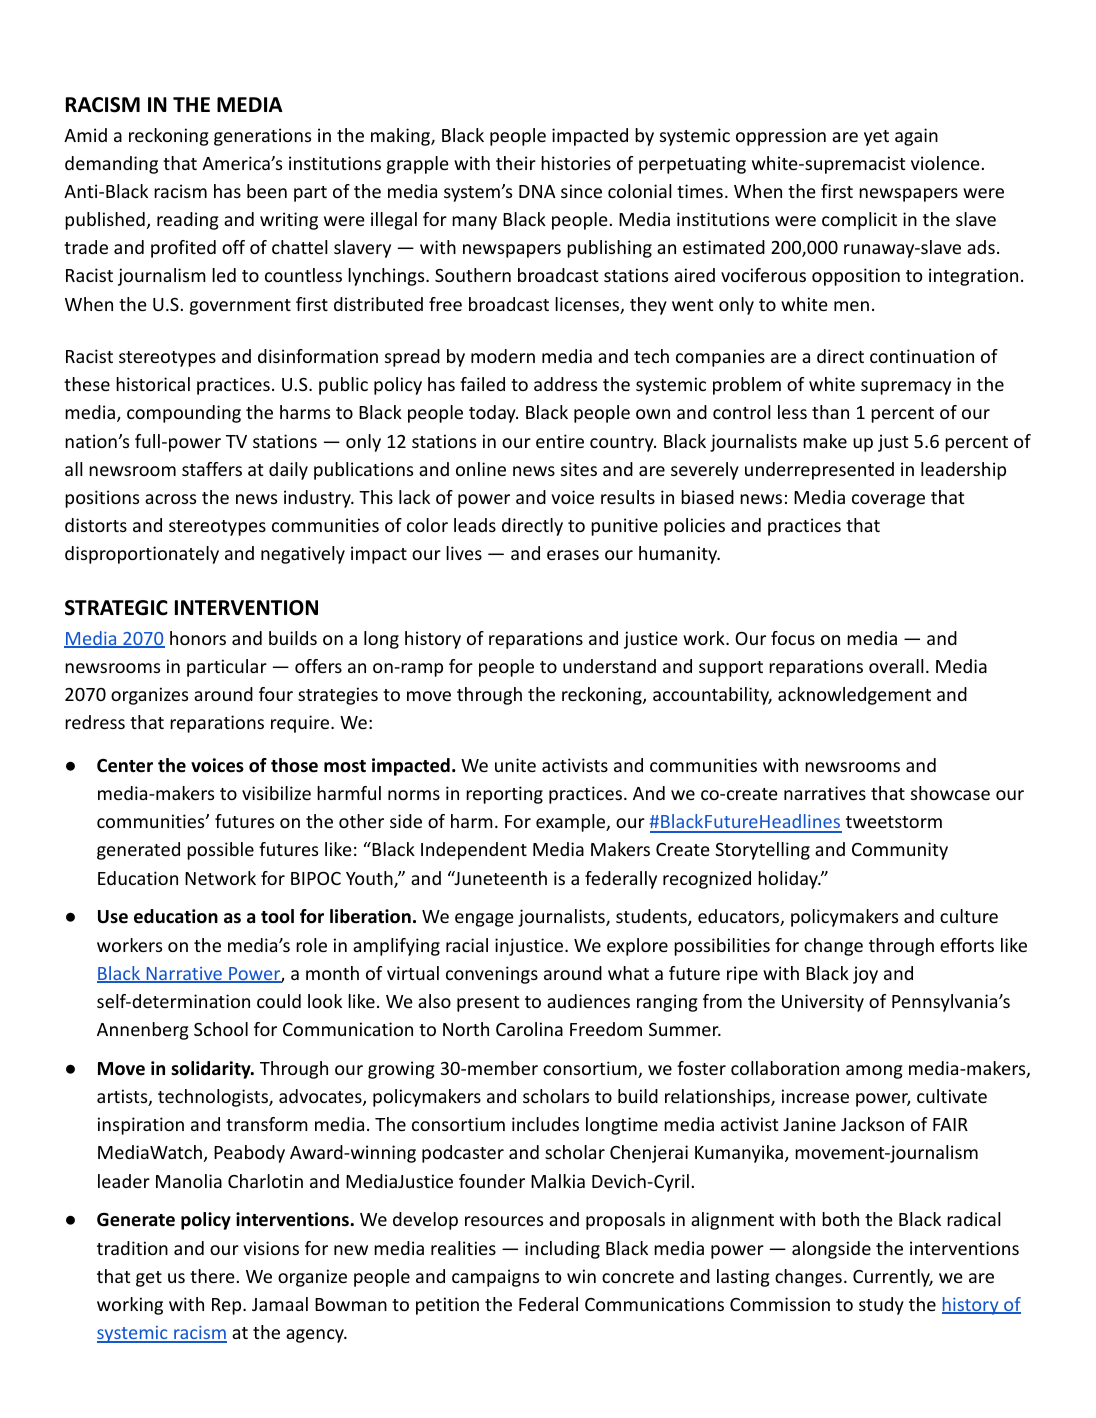 The height and width of the page is (1418, 1096). What do you see at coordinates (560, 441) in the page?
I see `entire` at bounding box center [560, 441].
